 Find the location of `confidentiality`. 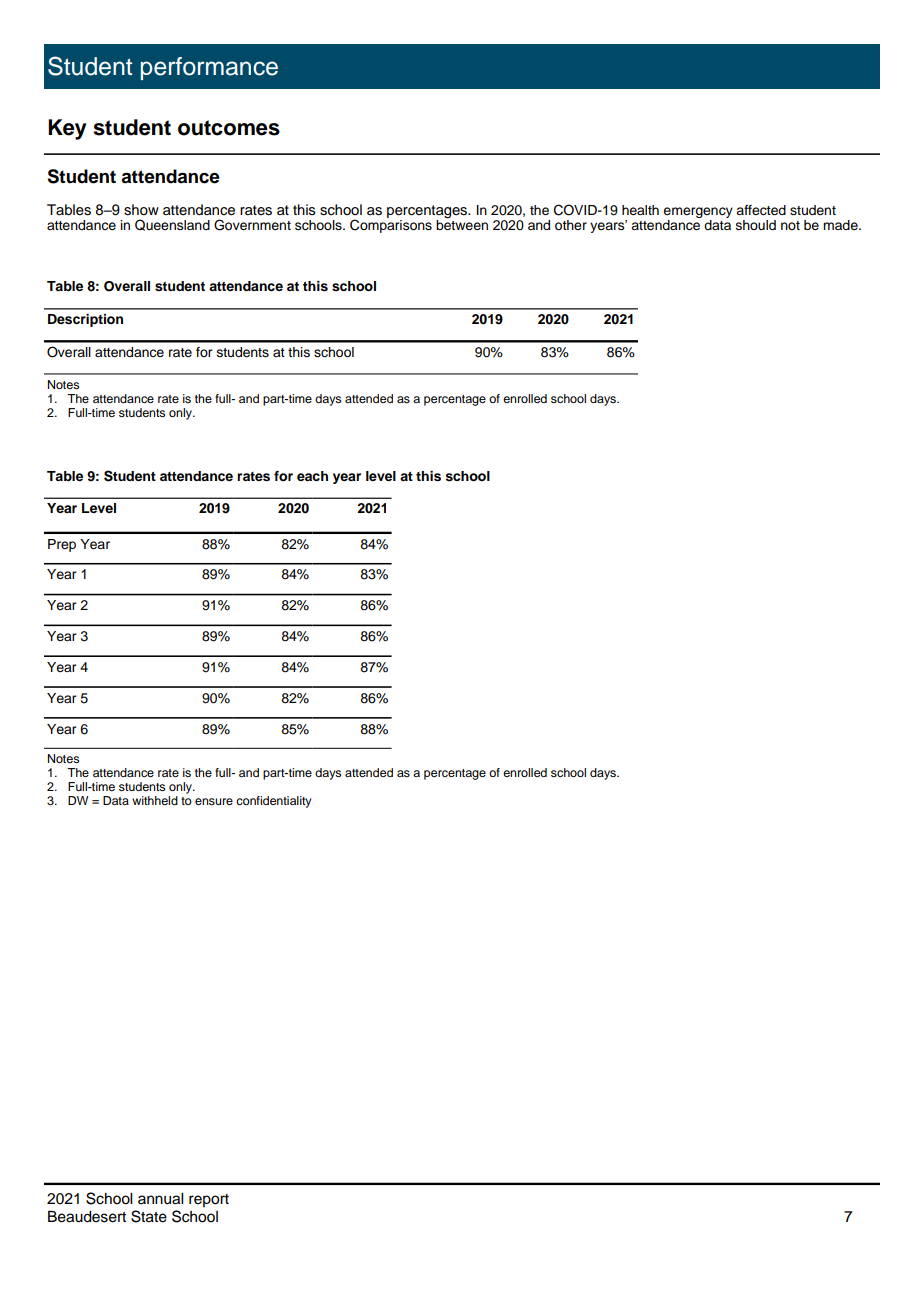

confidentiality is located at coordinates (274, 802).
